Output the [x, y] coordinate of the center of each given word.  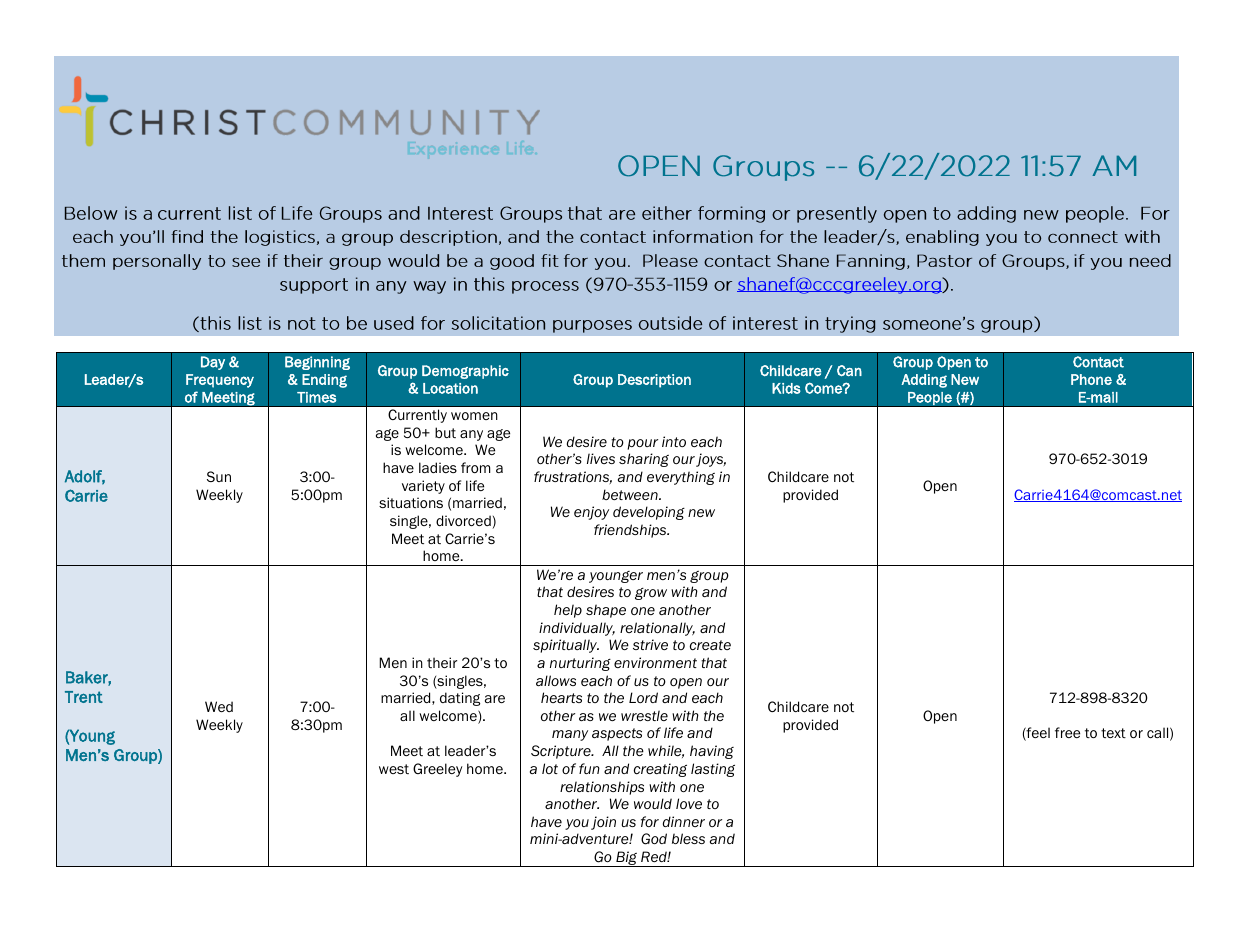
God [654, 839]
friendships [631, 531]
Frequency [220, 381]
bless [688, 838]
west [394, 769]
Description [654, 381]
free [1067, 732]
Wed [219, 706]
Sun [219, 476]
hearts [561, 697]
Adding [924, 381]
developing [649, 513]
